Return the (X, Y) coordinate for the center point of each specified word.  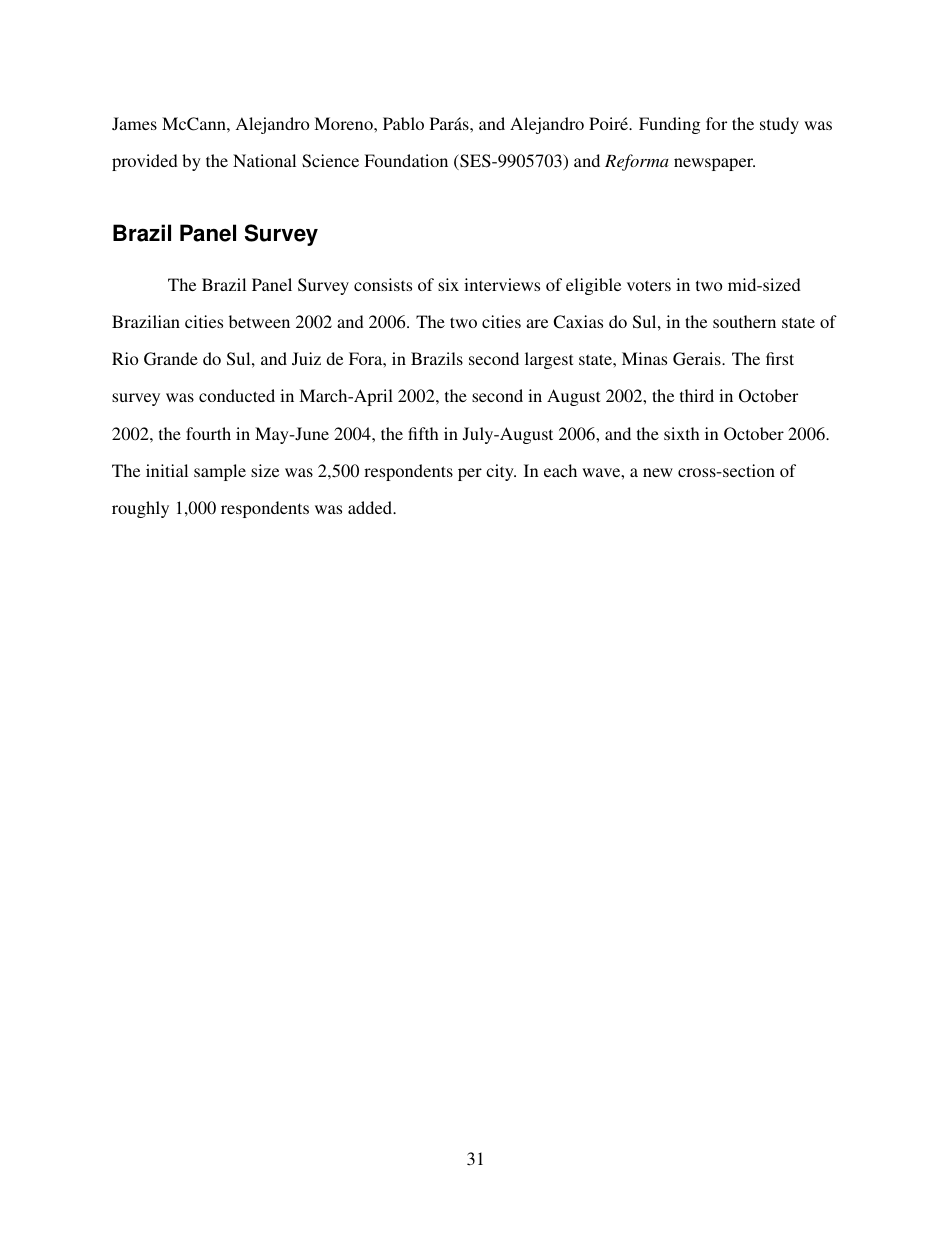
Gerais (698, 359)
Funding (669, 125)
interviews (502, 284)
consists (383, 284)
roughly (140, 509)
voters (649, 285)
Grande (171, 359)
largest (549, 360)
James (134, 123)
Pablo (403, 123)
